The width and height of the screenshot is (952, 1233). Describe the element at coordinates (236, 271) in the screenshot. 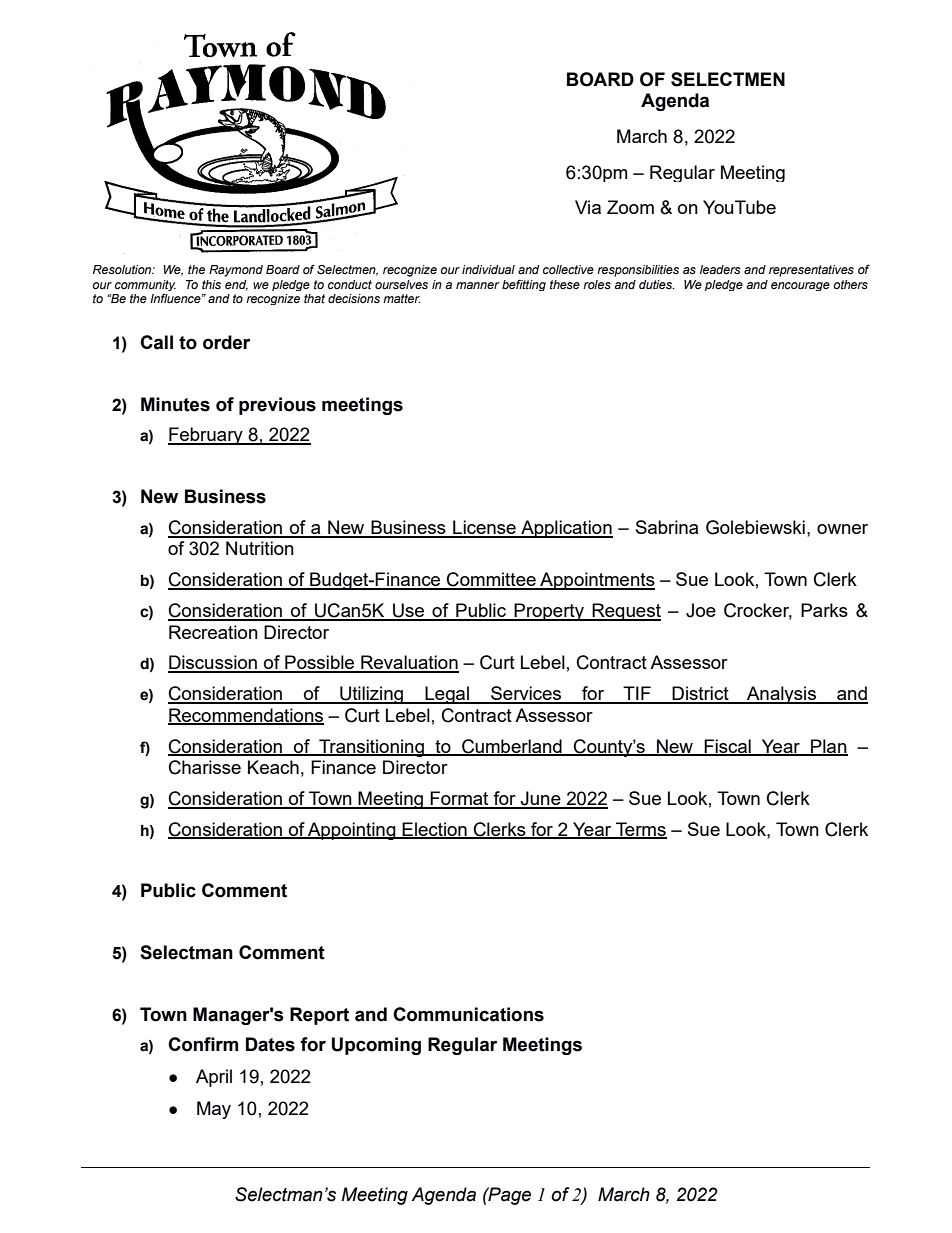

I see `Raymond` at that location.
